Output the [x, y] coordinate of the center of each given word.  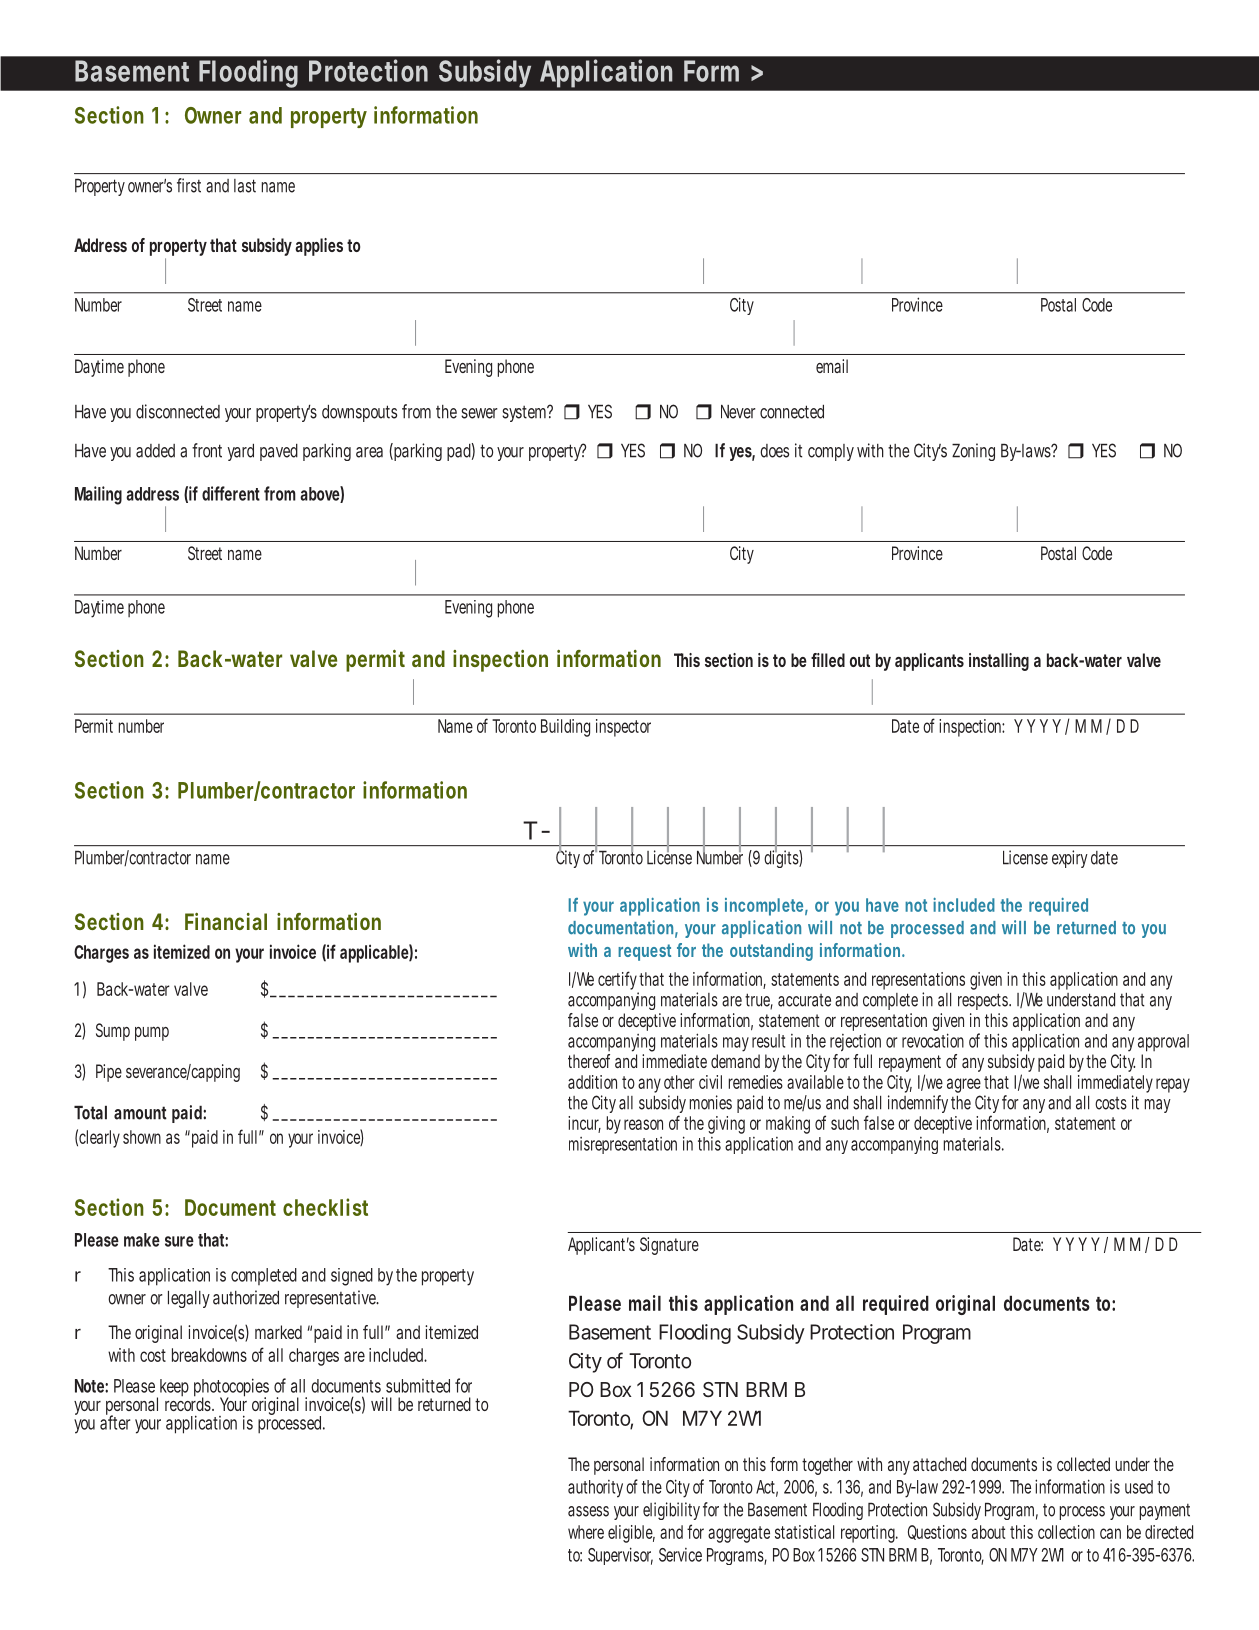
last [245, 186]
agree [964, 1085]
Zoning [973, 452]
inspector [623, 728]
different [231, 493]
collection [1066, 1532]
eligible [631, 1534]
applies [319, 247]
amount [140, 1113]
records [189, 1403]
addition [592, 1082]
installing [999, 662]
